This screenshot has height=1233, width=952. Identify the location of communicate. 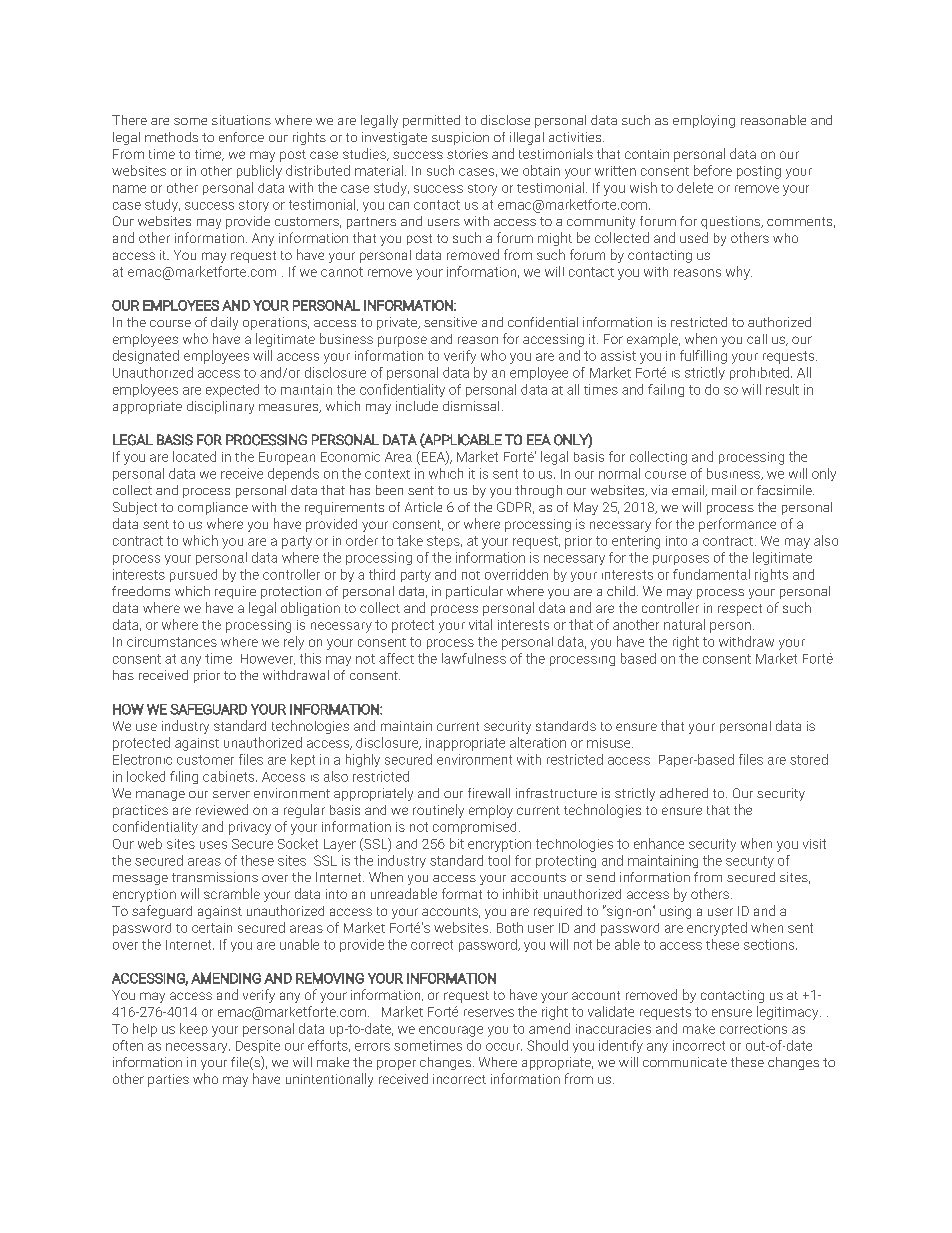
(685, 1062).
